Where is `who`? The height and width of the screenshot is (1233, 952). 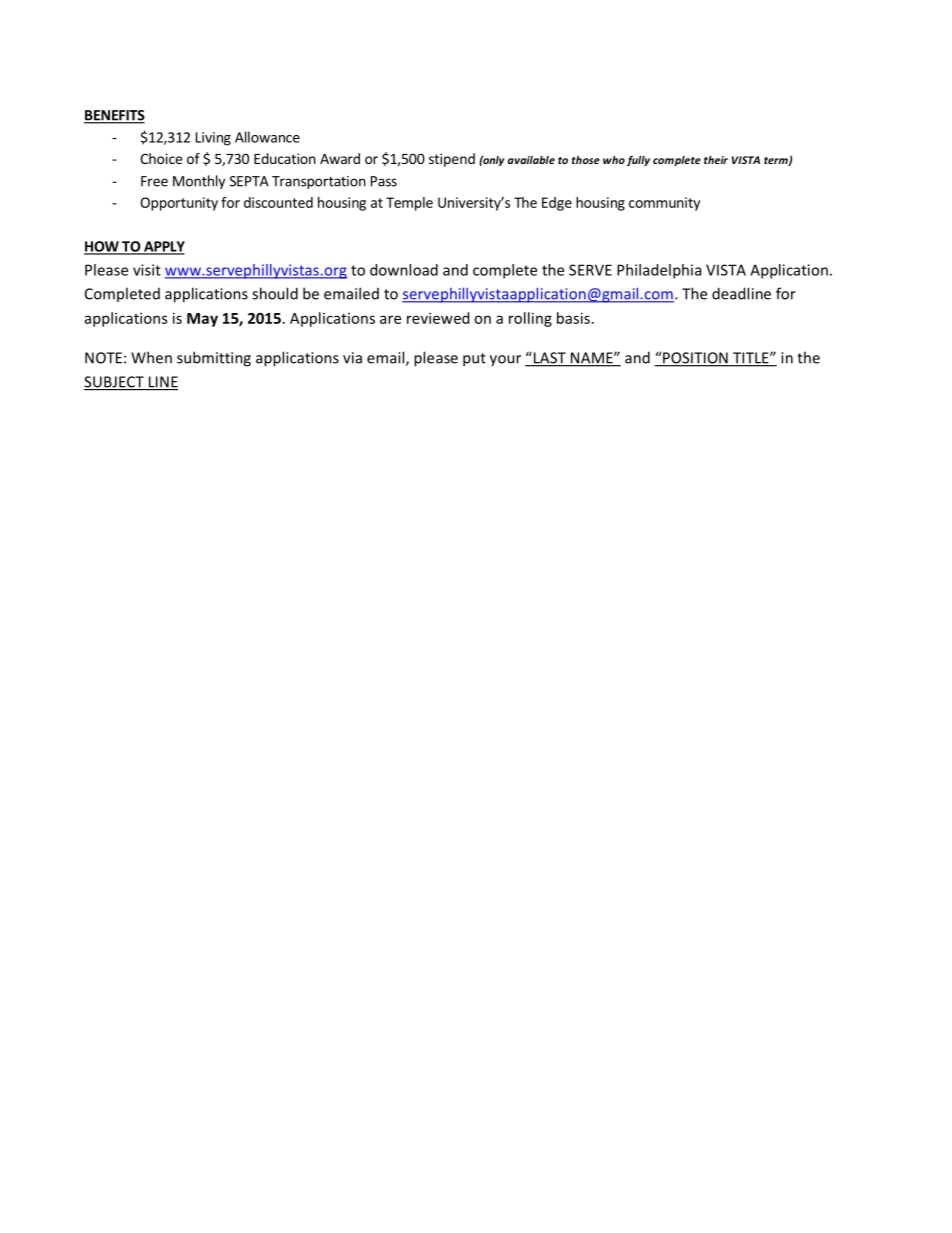 who is located at coordinates (614, 160).
